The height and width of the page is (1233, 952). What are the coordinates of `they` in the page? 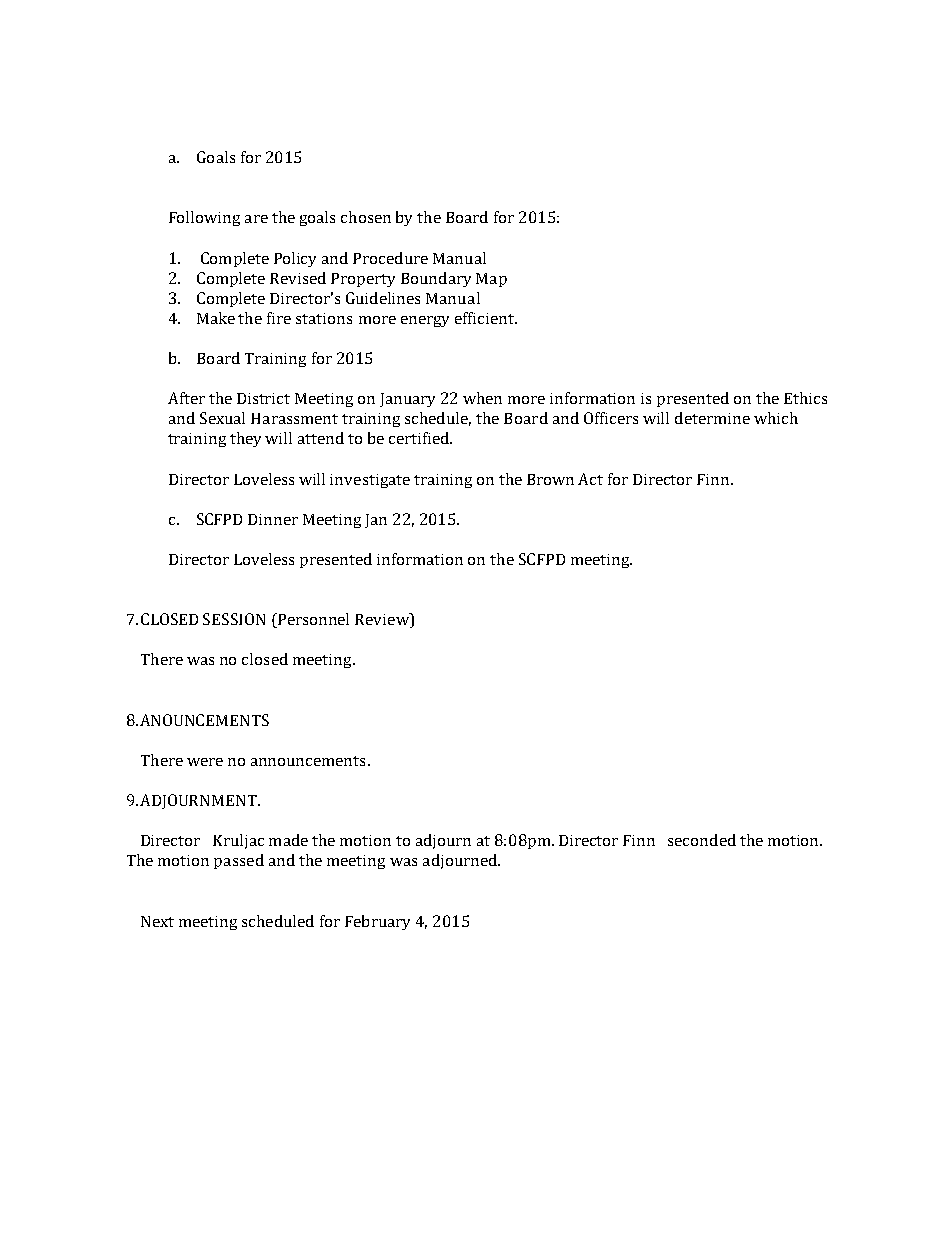 It's located at (245, 439).
